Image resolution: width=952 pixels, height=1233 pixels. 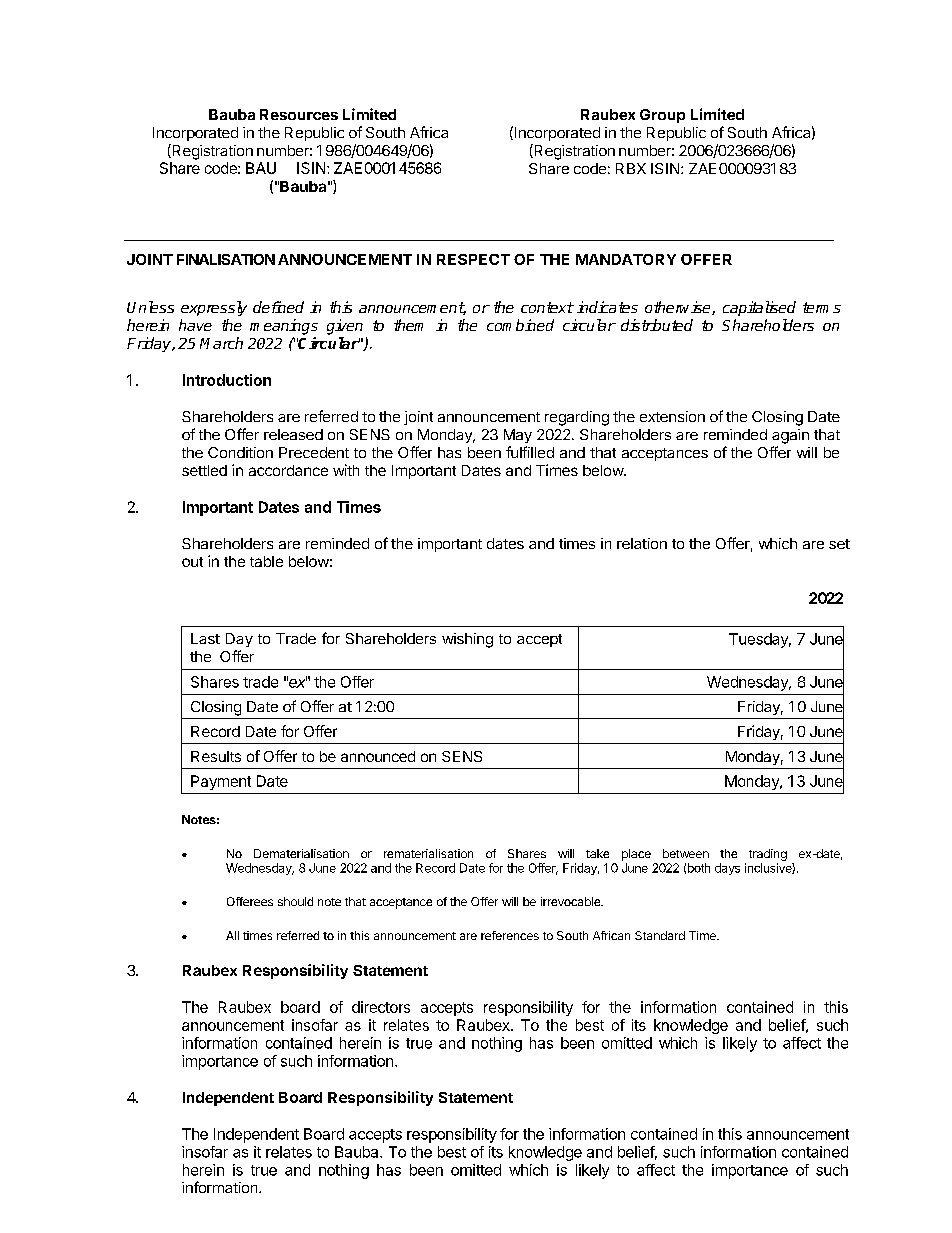 What do you see at coordinates (768, 855) in the image?
I see `trading` at bounding box center [768, 855].
